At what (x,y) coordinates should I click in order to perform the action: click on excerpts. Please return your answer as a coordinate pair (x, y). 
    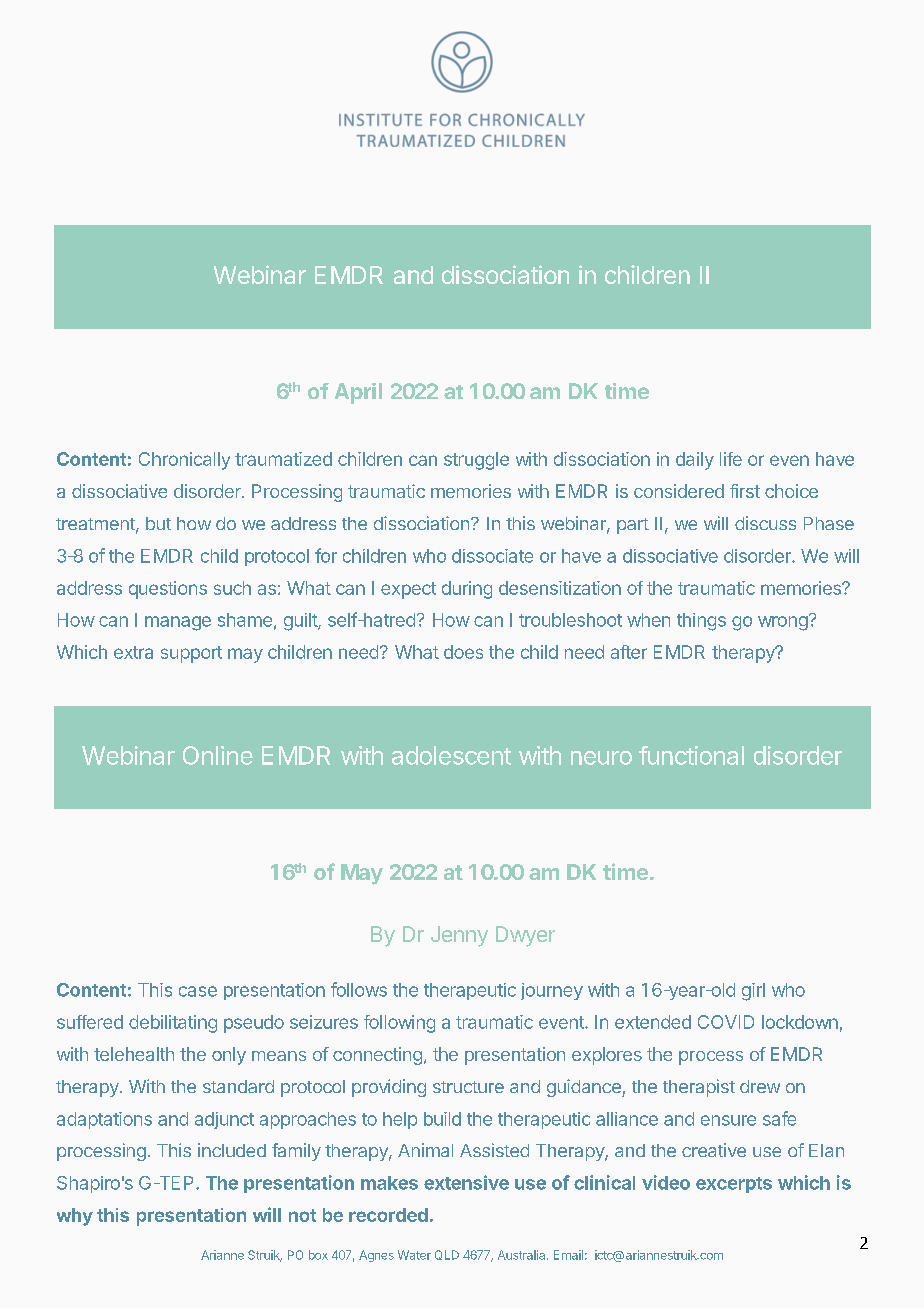
    Looking at the image, I should click on (734, 1185).
